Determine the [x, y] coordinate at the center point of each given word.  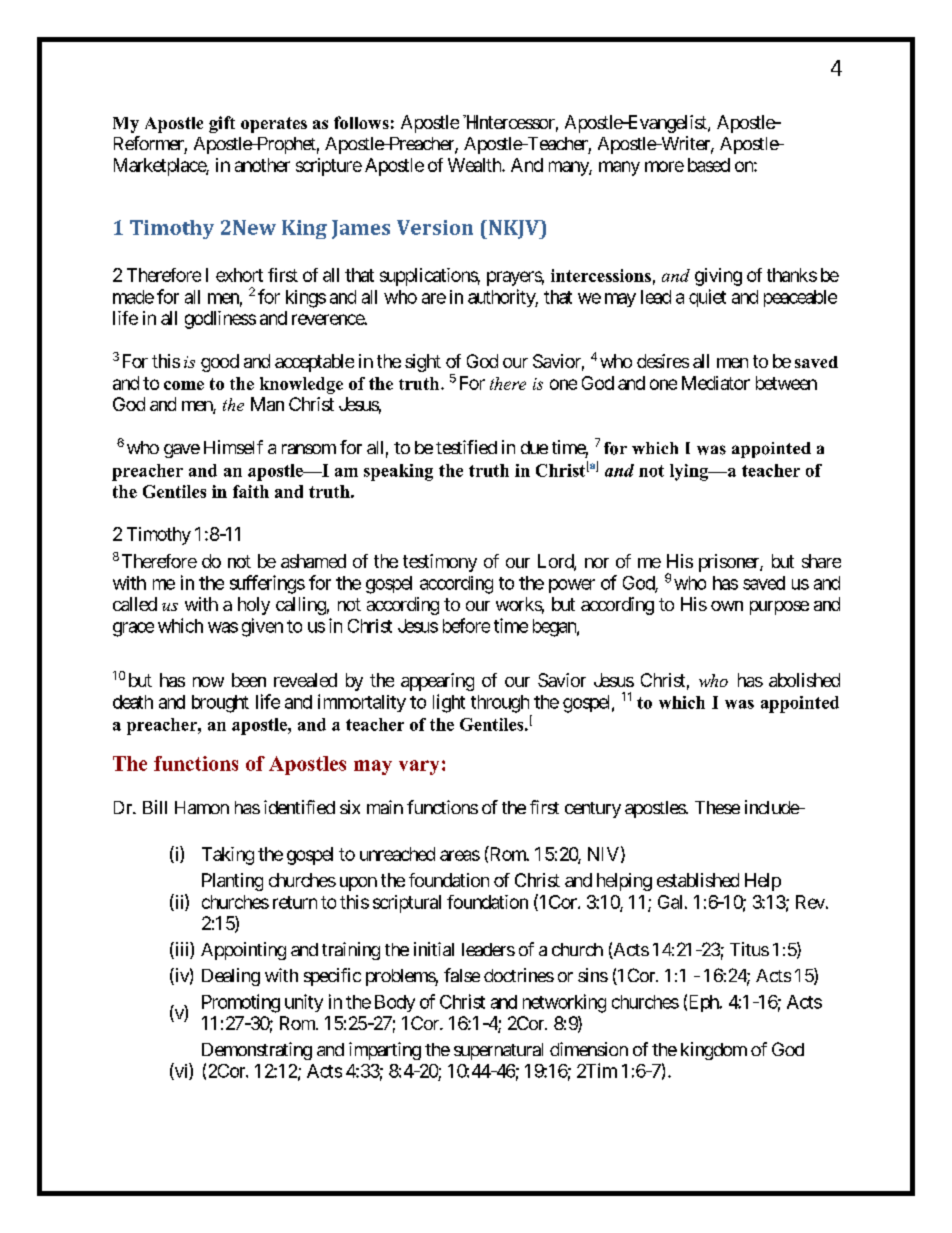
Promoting [241, 1003]
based [709, 165]
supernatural [498, 1051]
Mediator [716, 383]
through [500, 704]
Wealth [475, 165]
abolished [804, 680]
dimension [589, 1049]
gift [222, 124]
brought [220, 704]
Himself [233, 447]
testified [466, 447]
